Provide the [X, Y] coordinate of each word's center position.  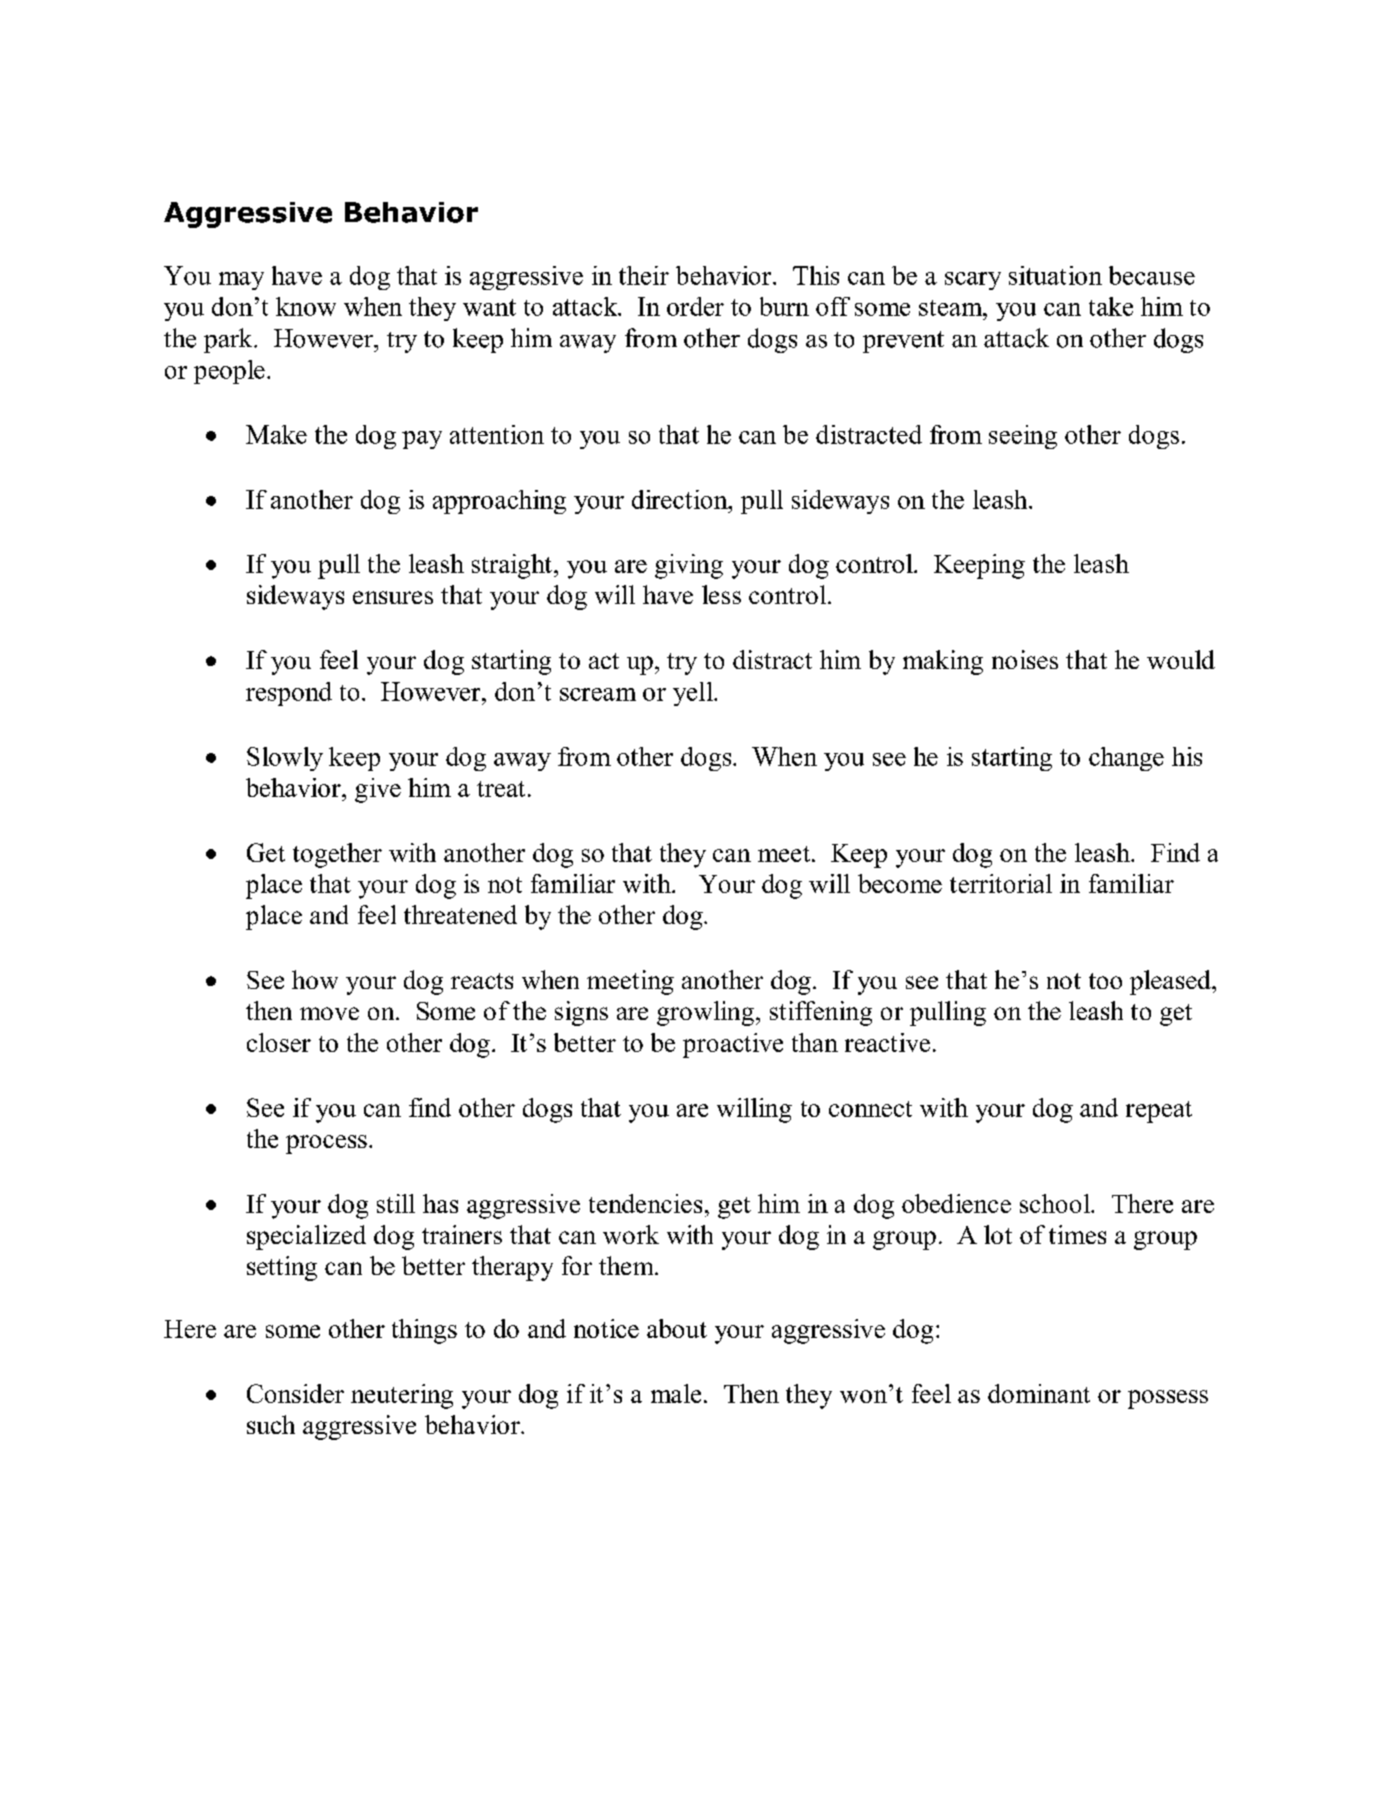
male [676, 1393]
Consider [295, 1393]
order [695, 306]
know [306, 306]
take [1111, 306]
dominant [1039, 1393]
